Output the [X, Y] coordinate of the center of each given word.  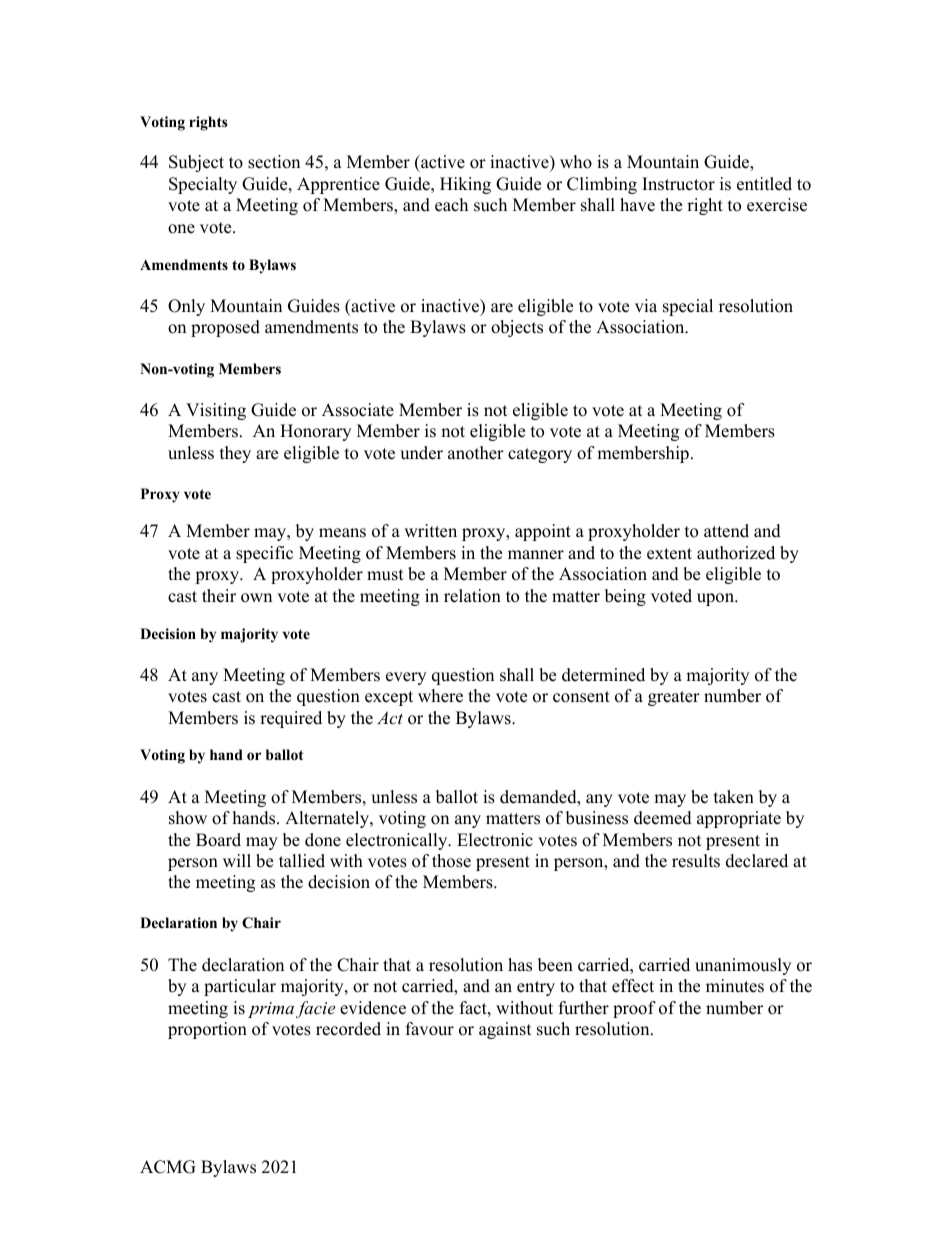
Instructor [678, 184]
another [476, 453]
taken [734, 797]
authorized [736, 553]
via [646, 305]
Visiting [216, 411]
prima [271, 1010]
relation [472, 596]
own [256, 598]
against [505, 1030]
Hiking [465, 185]
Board [218, 840]
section [274, 162]
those [451, 861]
